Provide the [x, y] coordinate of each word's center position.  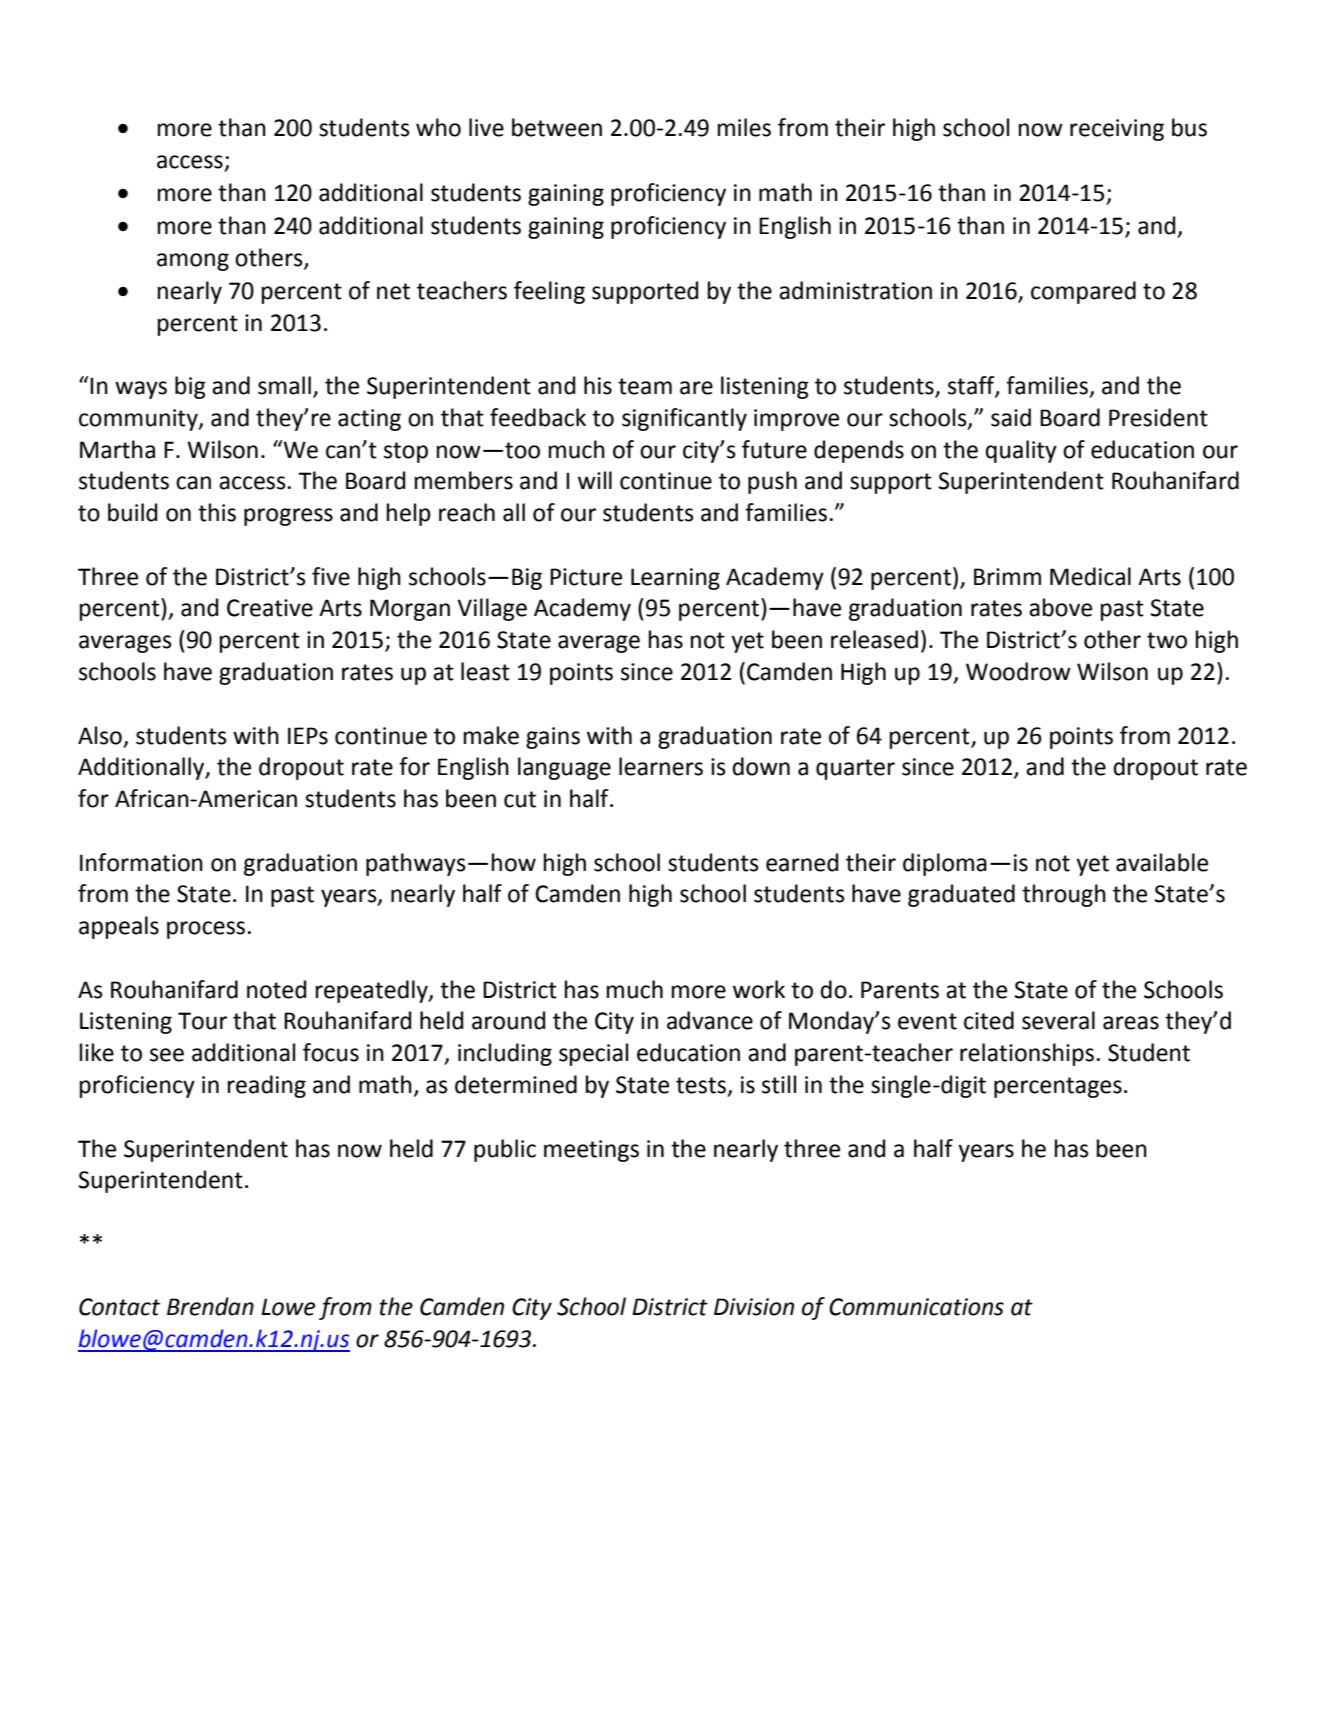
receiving [1117, 130]
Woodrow [1018, 671]
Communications [916, 1307]
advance [710, 1020]
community [139, 420]
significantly [684, 419]
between [557, 127]
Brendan [210, 1306]
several [1058, 1020]
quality [1021, 451]
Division [754, 1307]
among [193, 262]
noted [277, 989]
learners [661, 766]
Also [100, 735]
